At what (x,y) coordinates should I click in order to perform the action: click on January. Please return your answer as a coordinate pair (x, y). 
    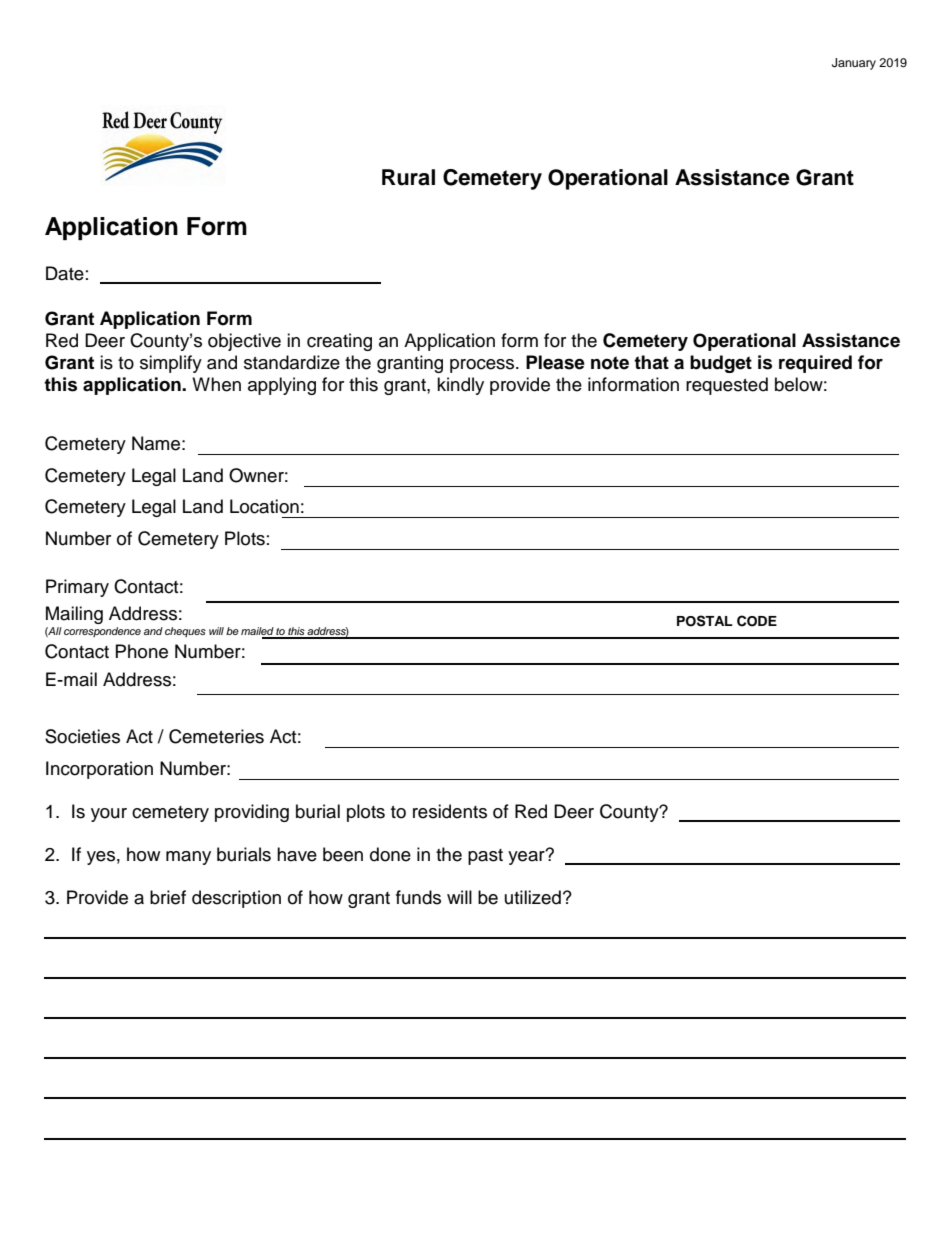
    Looking at the image, I should click on (854, 64).
